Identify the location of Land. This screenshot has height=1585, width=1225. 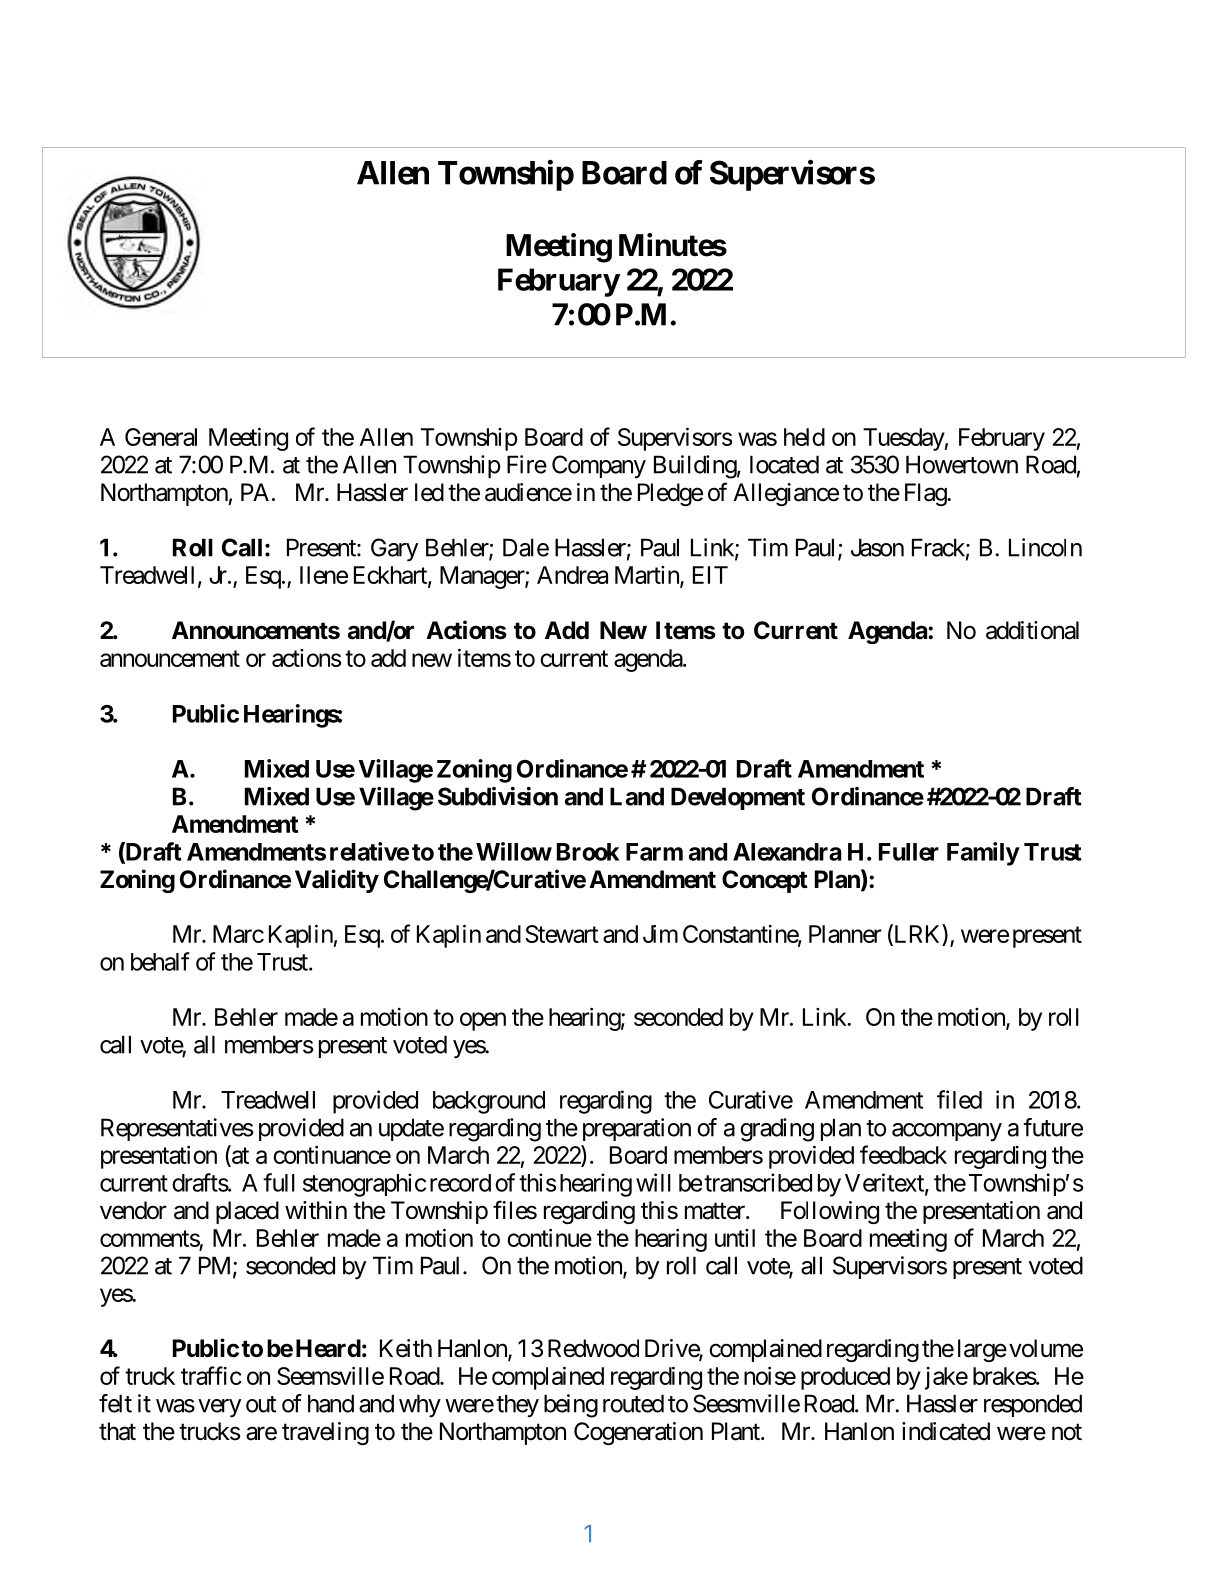
(637, 796).
